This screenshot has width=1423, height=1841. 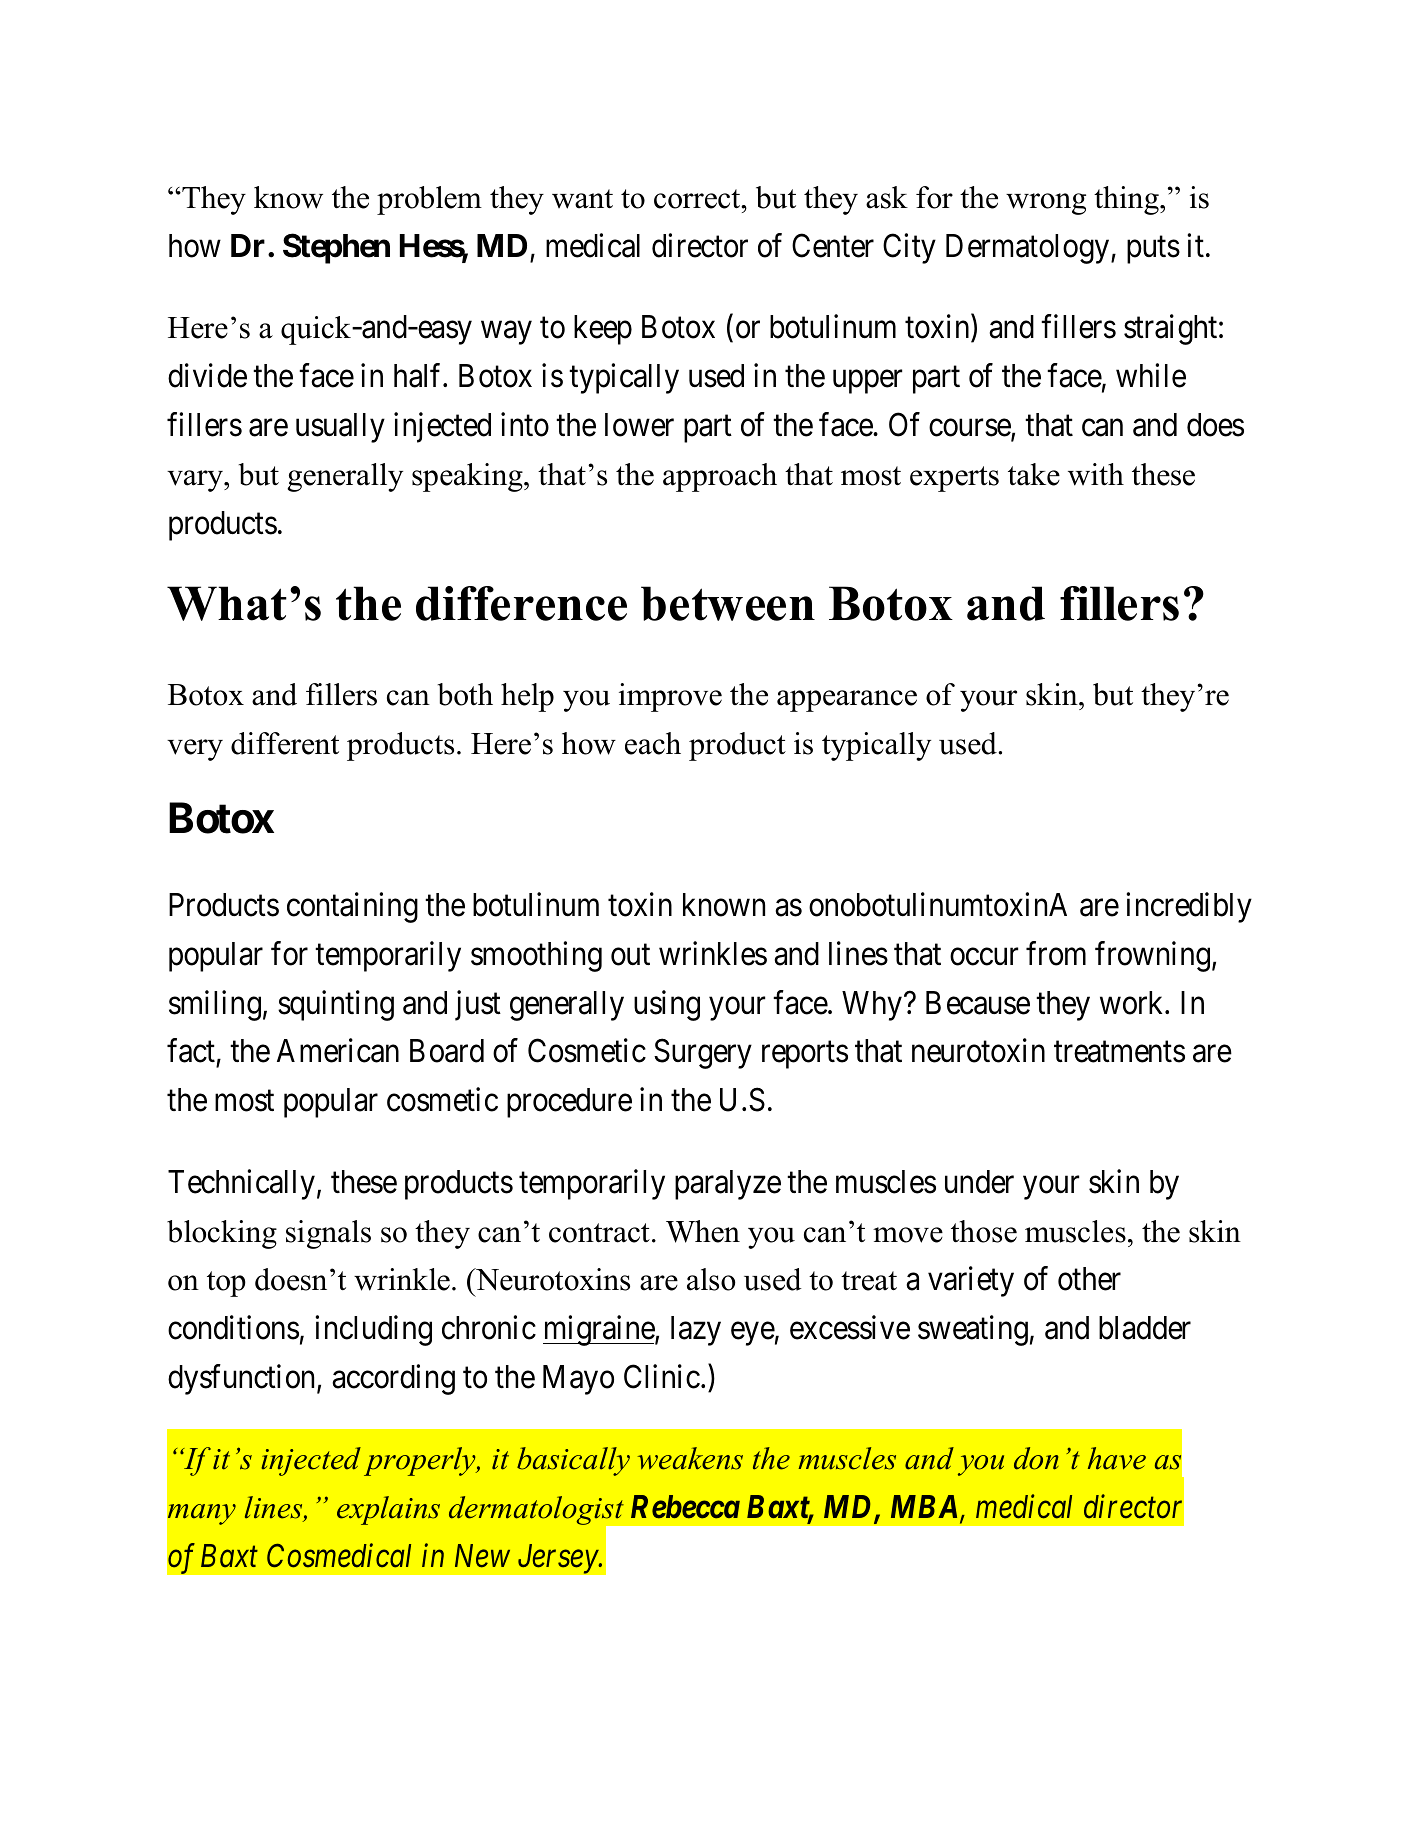 I want to click on under, so click(x=979, y=1182).
